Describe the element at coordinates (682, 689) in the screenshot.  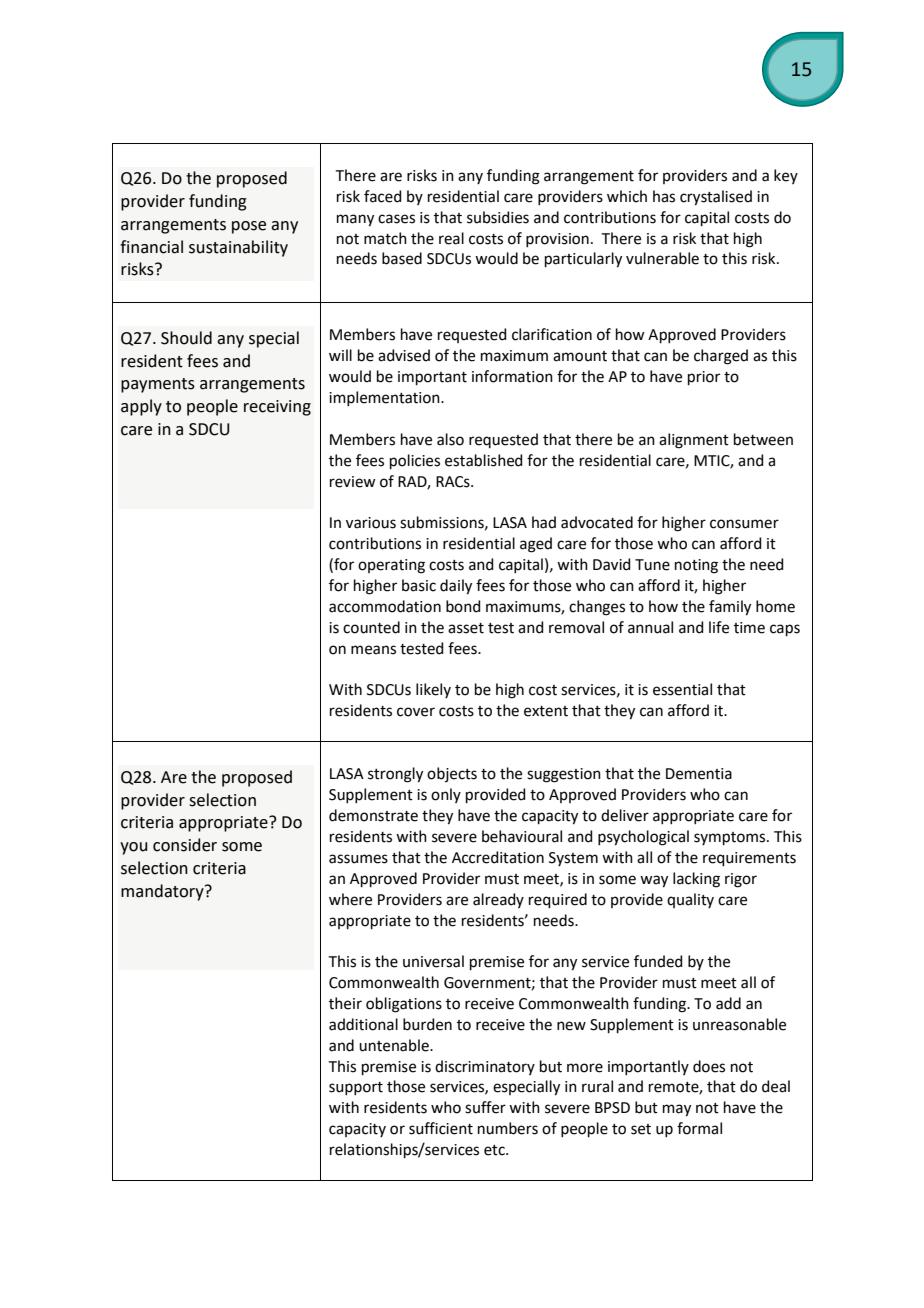
I see `essential` at that location.
